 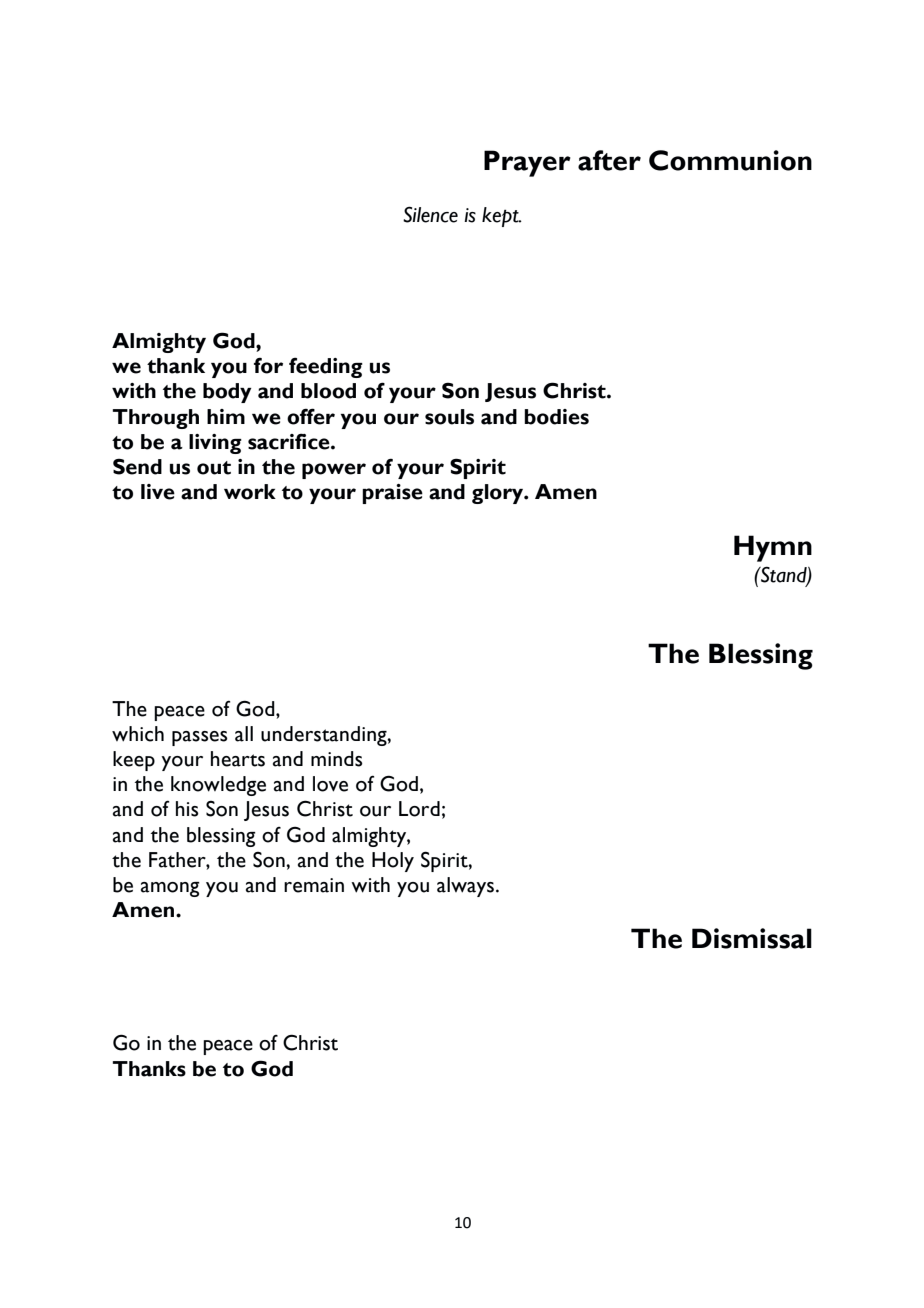 What do you see at coordinates (200, 738) in the screenshot?
I see `passes` at bounding box center [200, 738].
